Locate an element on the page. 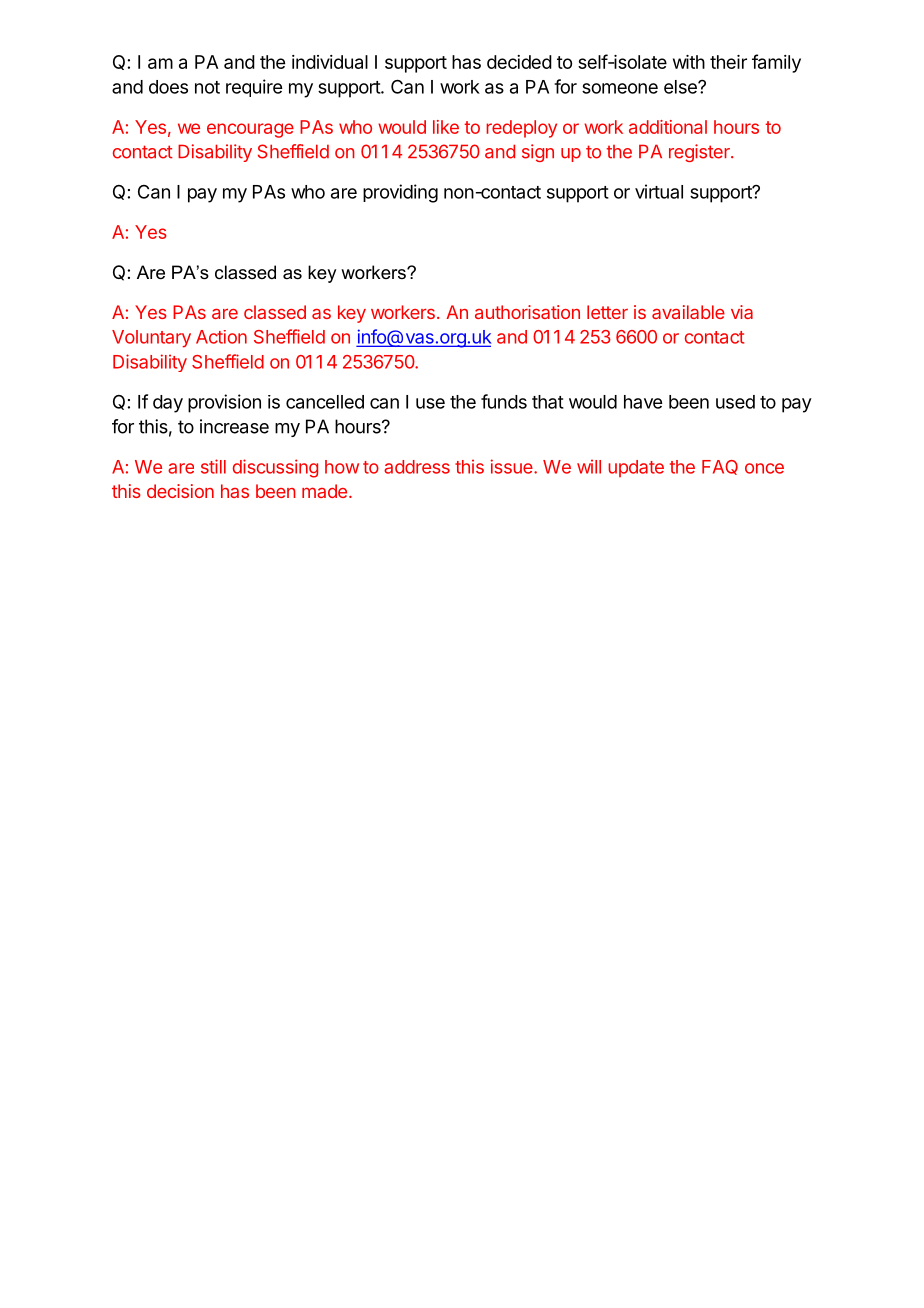 This document has height=1308, width=924. authorisation is located at coordinates (527, 312).
